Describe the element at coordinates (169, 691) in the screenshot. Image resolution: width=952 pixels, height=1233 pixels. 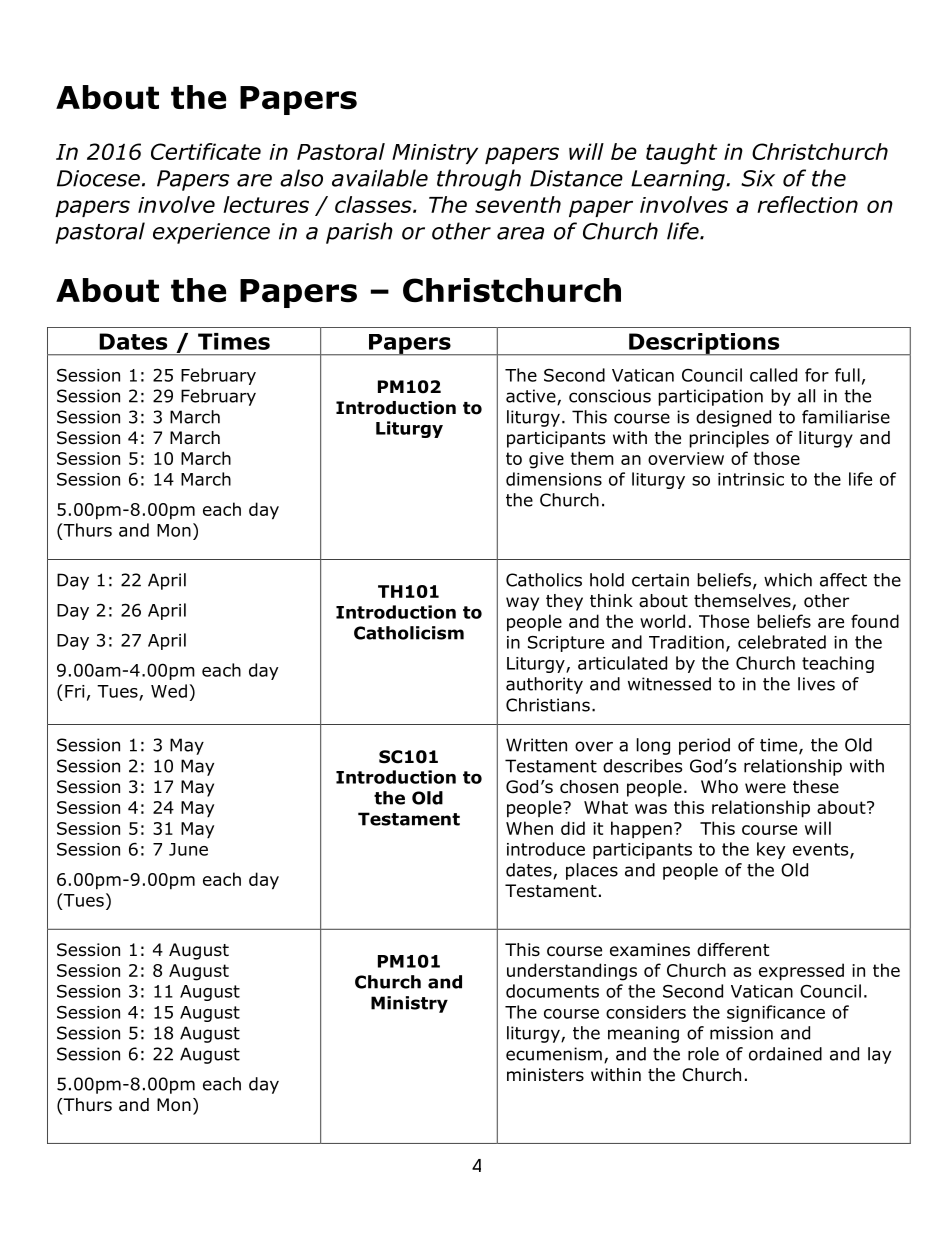
I see `Wed` at that location.
